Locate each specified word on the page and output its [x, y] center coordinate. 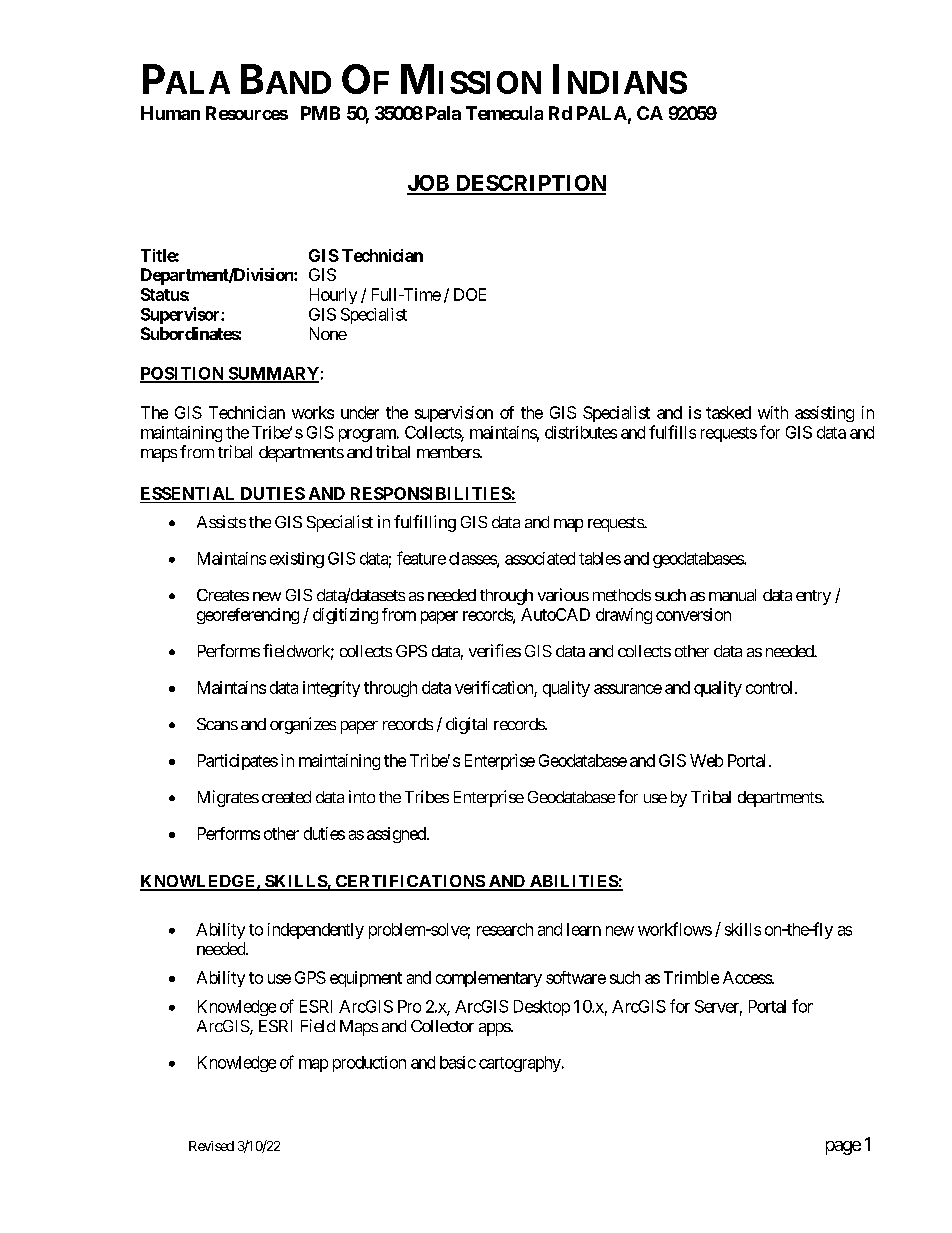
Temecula [504, 113]
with [773, 412]
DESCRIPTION [529, 184]
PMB [320, 113]
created [286, 797]
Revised [211, 1146]
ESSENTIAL [189, 495]
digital [466, 725]
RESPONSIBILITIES [430, 495]
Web [706, 760]
